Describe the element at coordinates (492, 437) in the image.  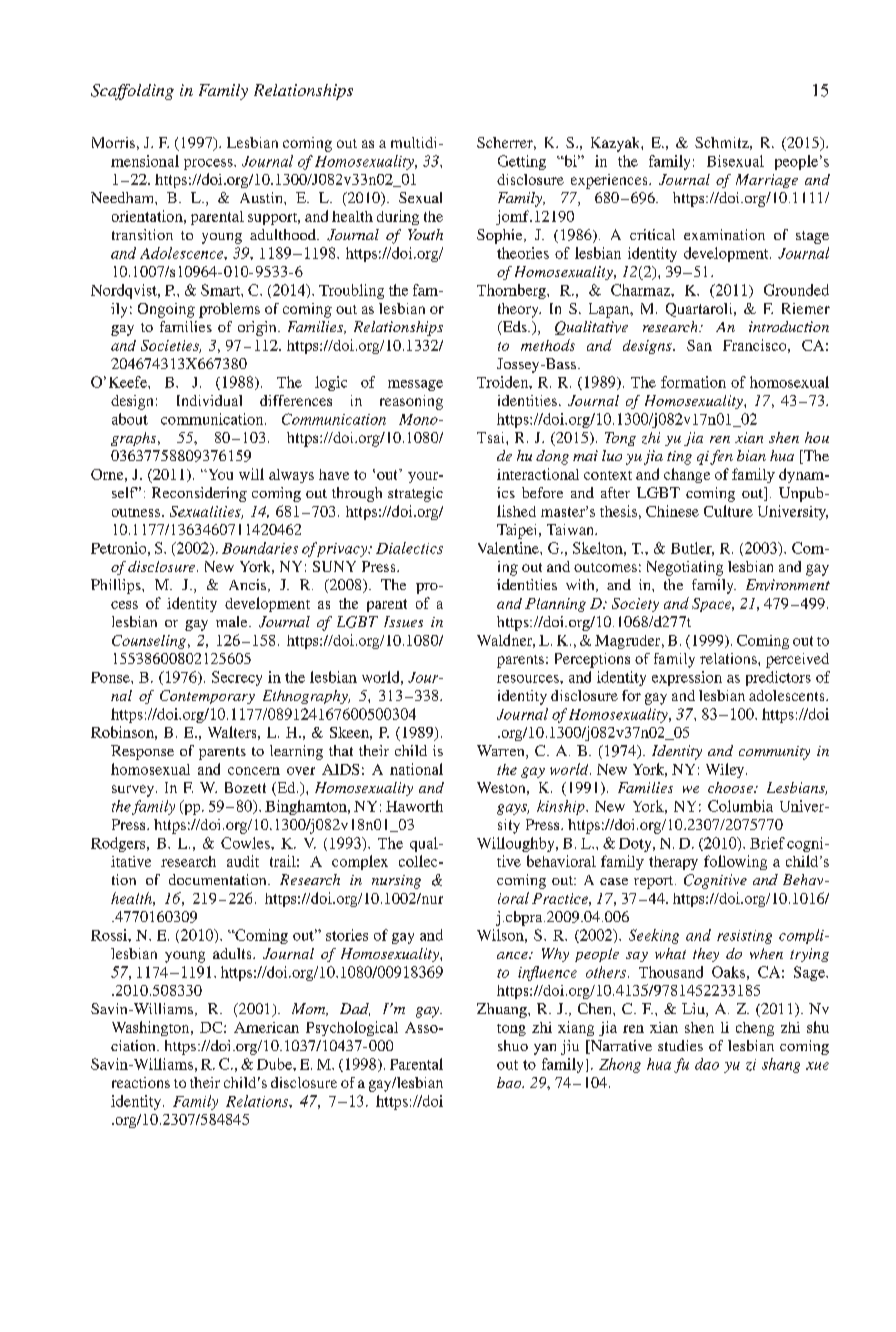
I see `Tsai` at that location.
